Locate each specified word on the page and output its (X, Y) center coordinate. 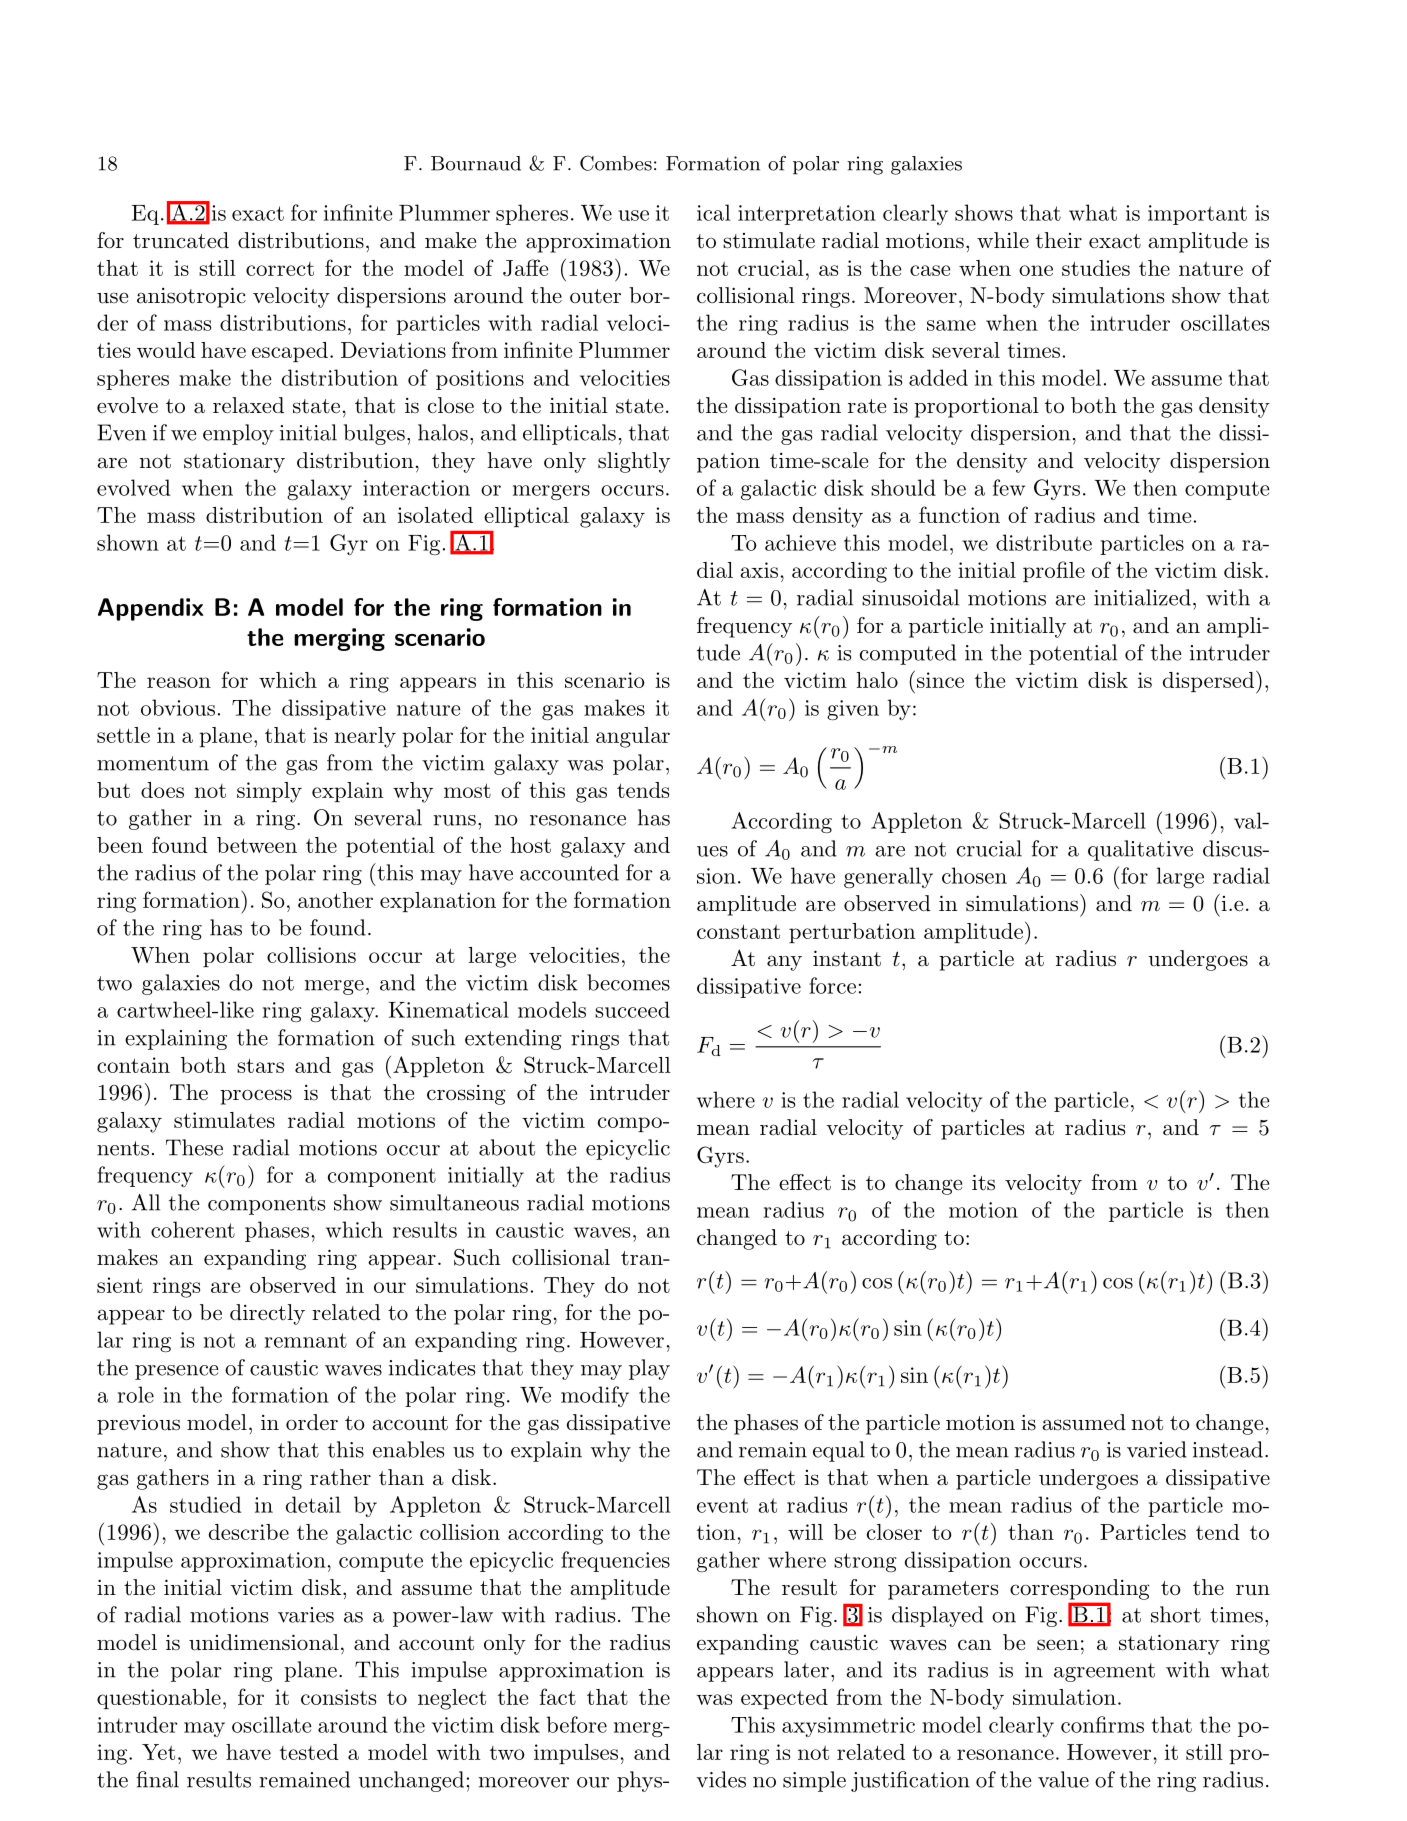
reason (179, 682)
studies (1096, 268)
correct (280, 269)
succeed (632, 1009)
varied (1157, 1449)
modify (595, 1396)
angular (633, 737)
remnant (306, 1340)
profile (1054, 571)
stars (260, 1065)
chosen (974, 875)
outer (595, 296)
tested (309, 1752)
